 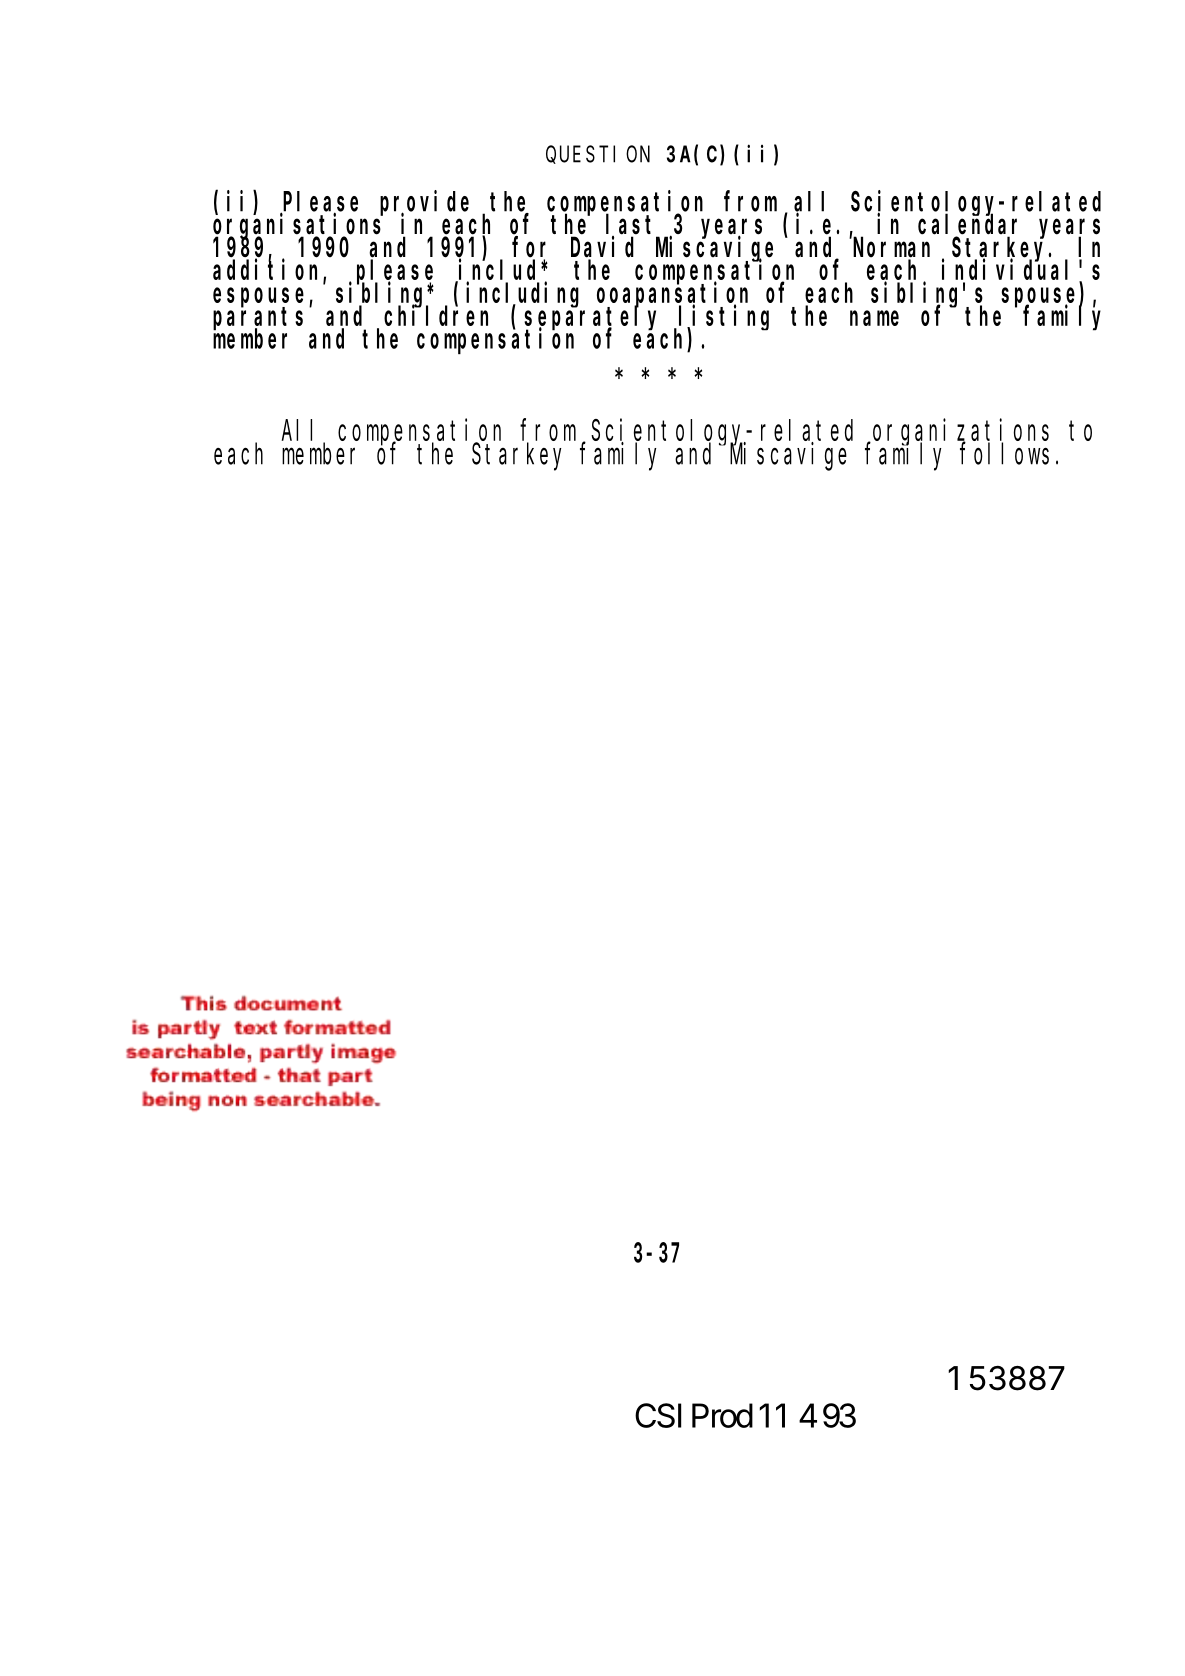 I want to click on name, so click(x=874, y=318).
